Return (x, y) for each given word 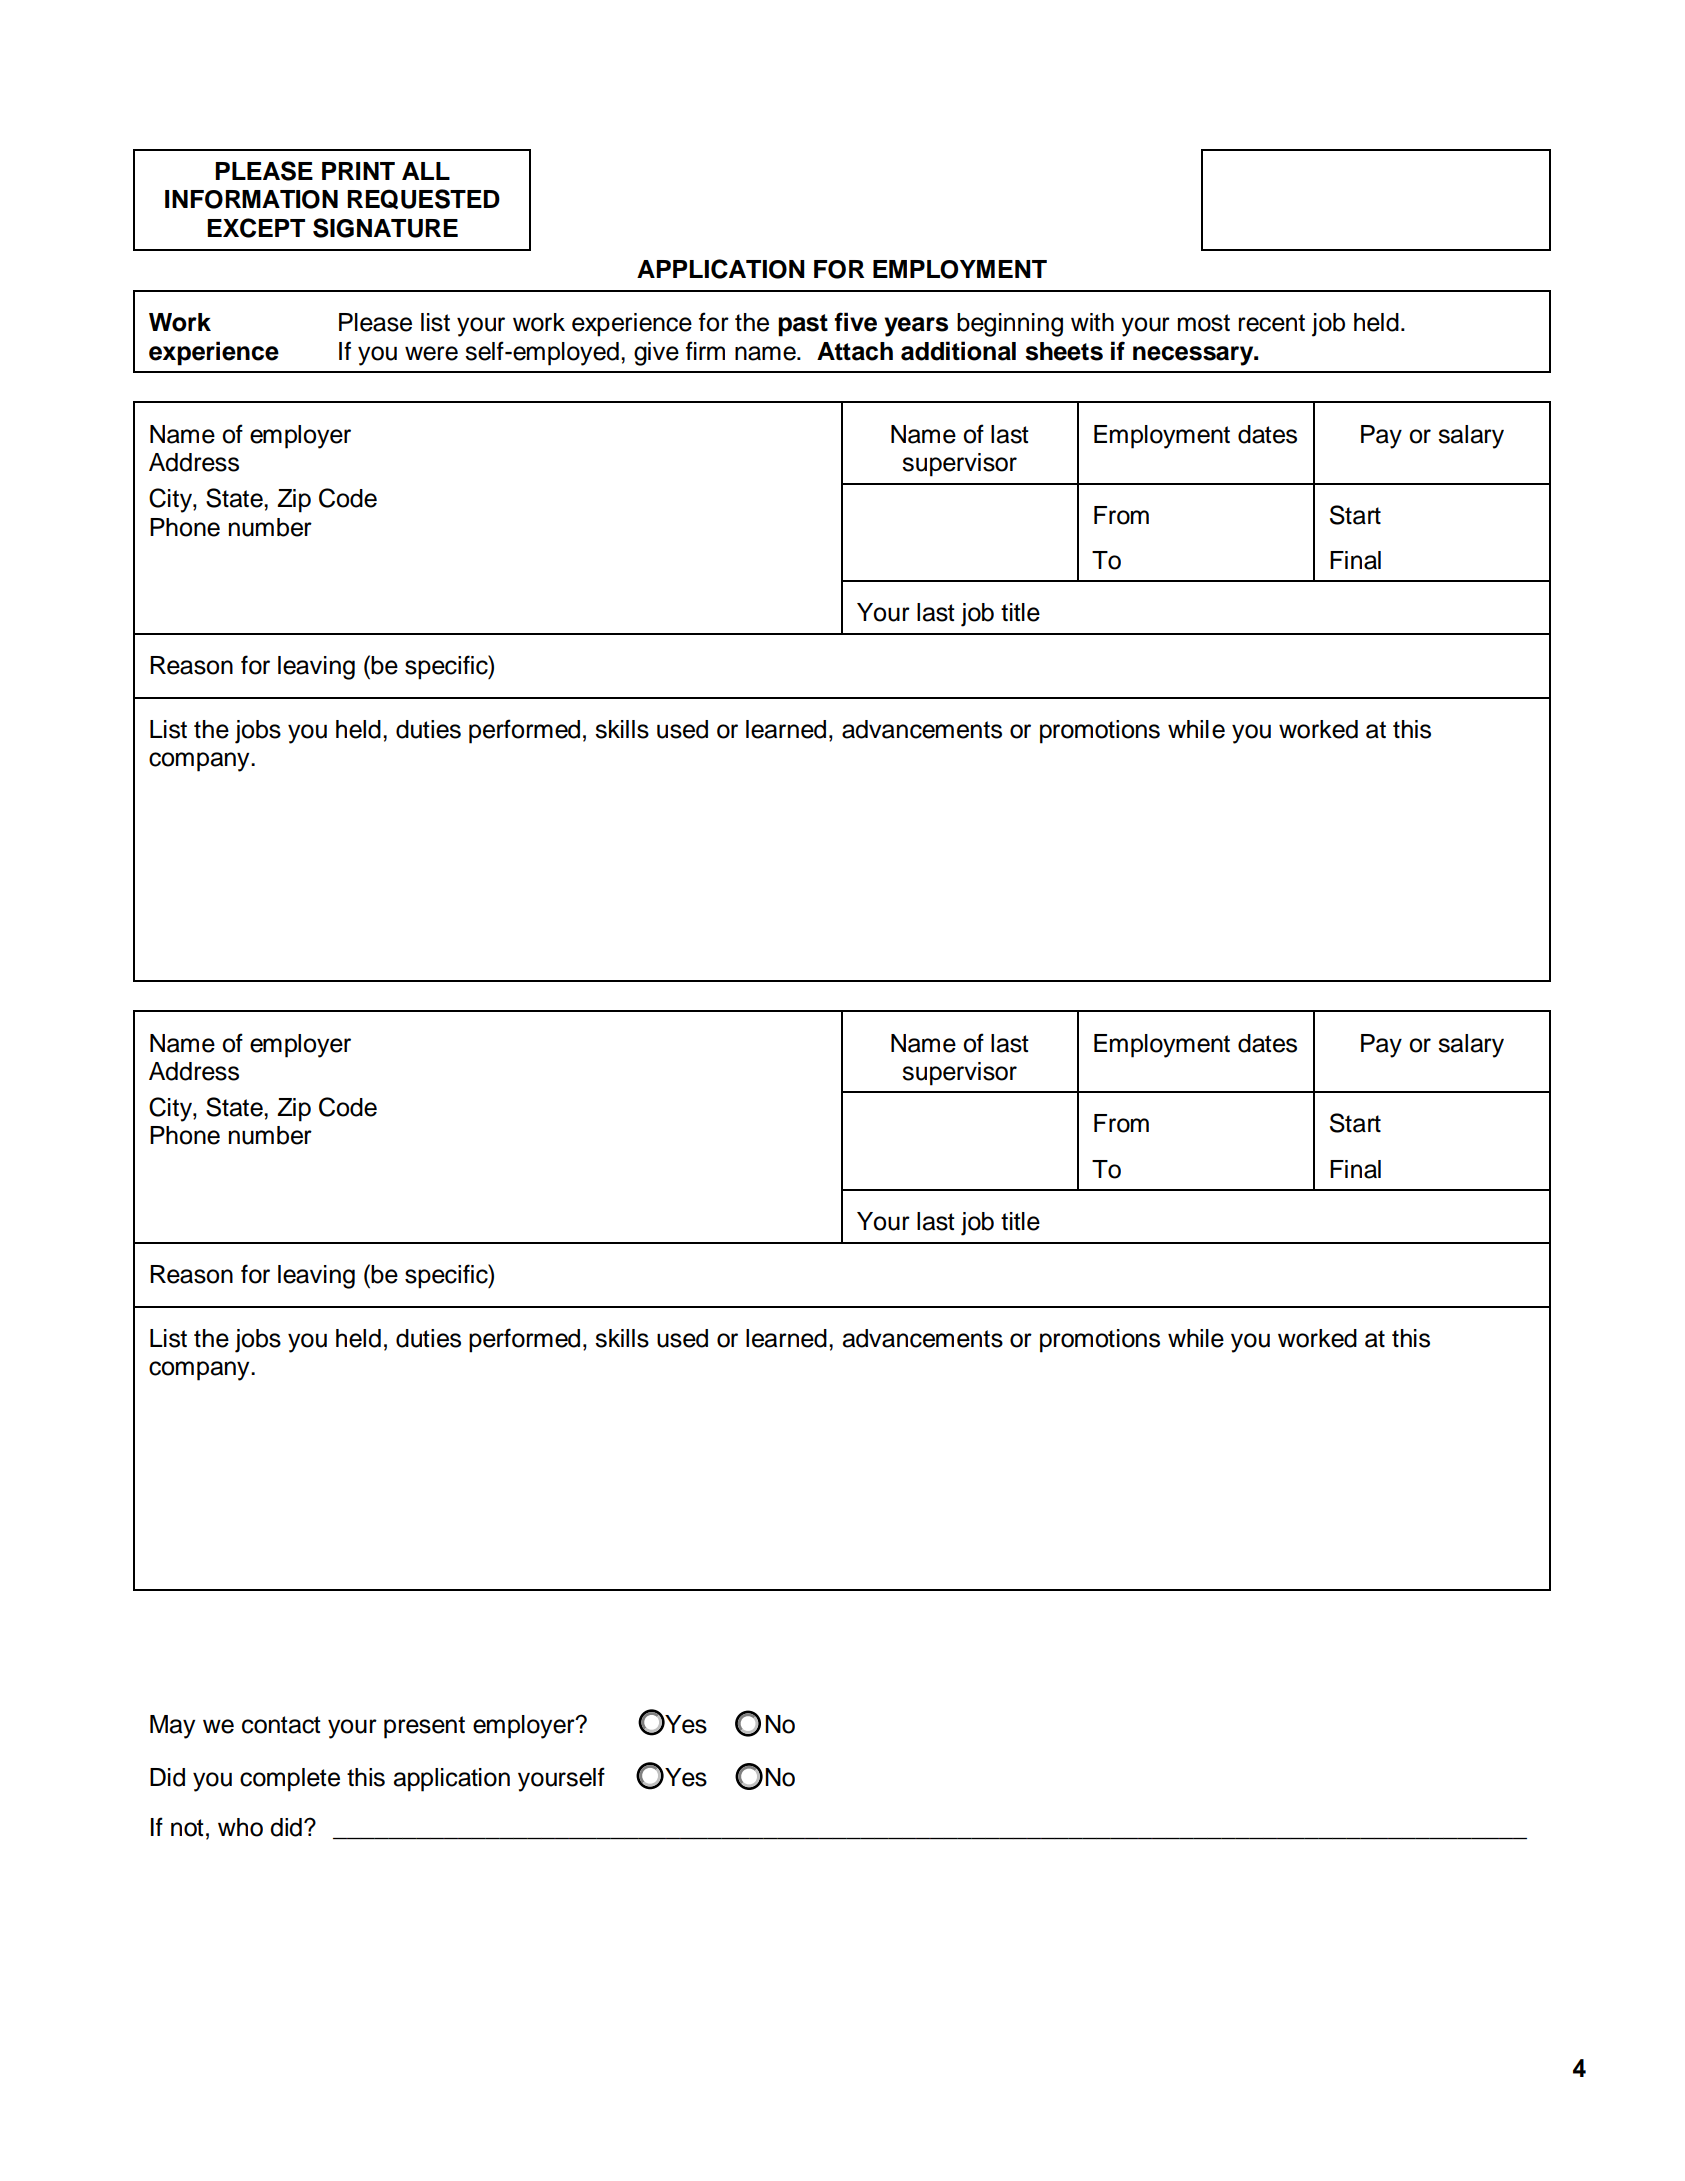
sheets (1064, 351)
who (240, 1827)
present (424, 1727)
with (1092, 322)
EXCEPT (256, 228)
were (431, 353)
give (656, 354)
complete (290, 1780)
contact (281, 1725)
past (803, 325)
